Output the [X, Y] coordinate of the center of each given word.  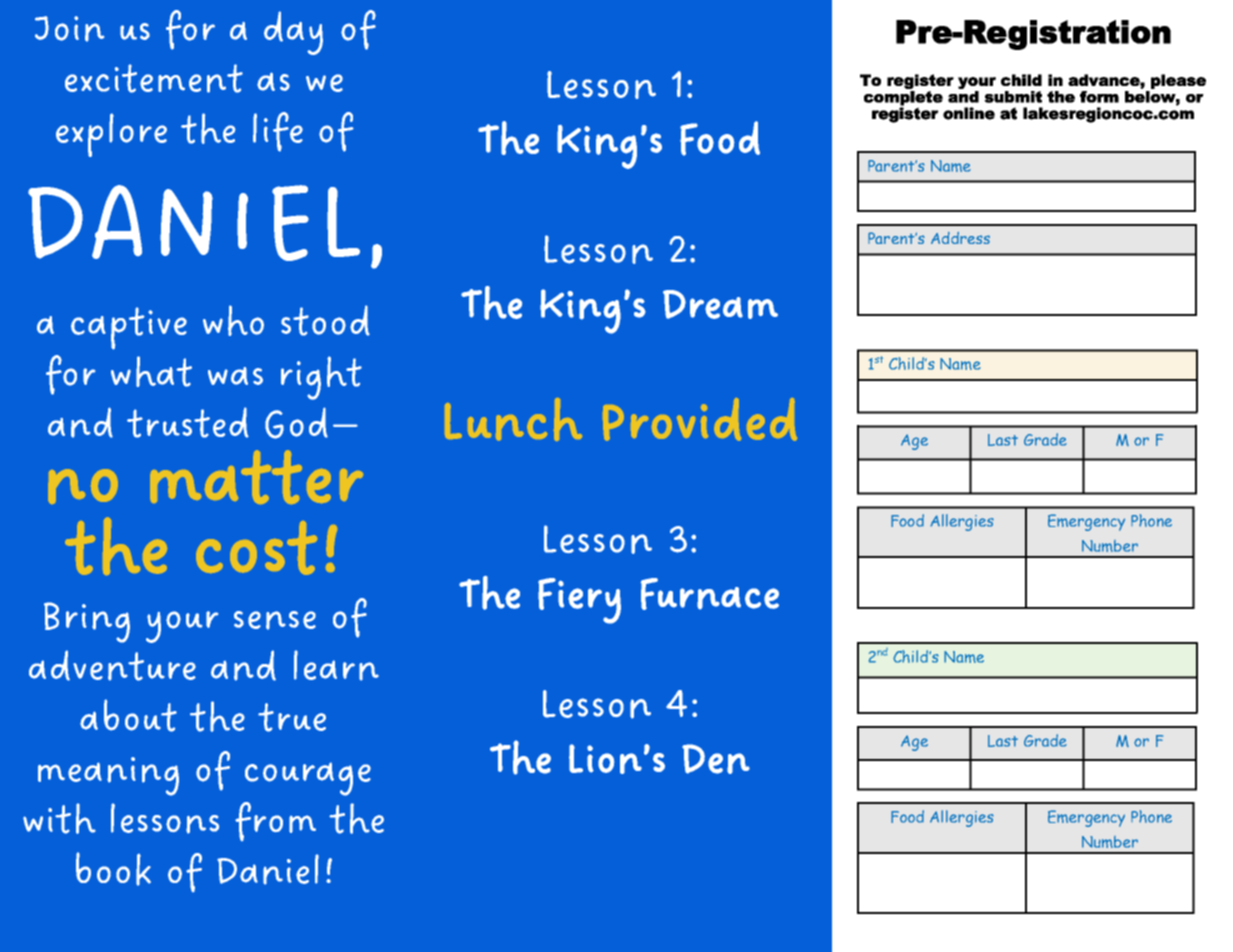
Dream [720, 304]
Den [716, 759]
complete [903, 99]
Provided [700, 419]
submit [1013, 97]
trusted [188, 422]
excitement [154, 78]
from [275, 821]
